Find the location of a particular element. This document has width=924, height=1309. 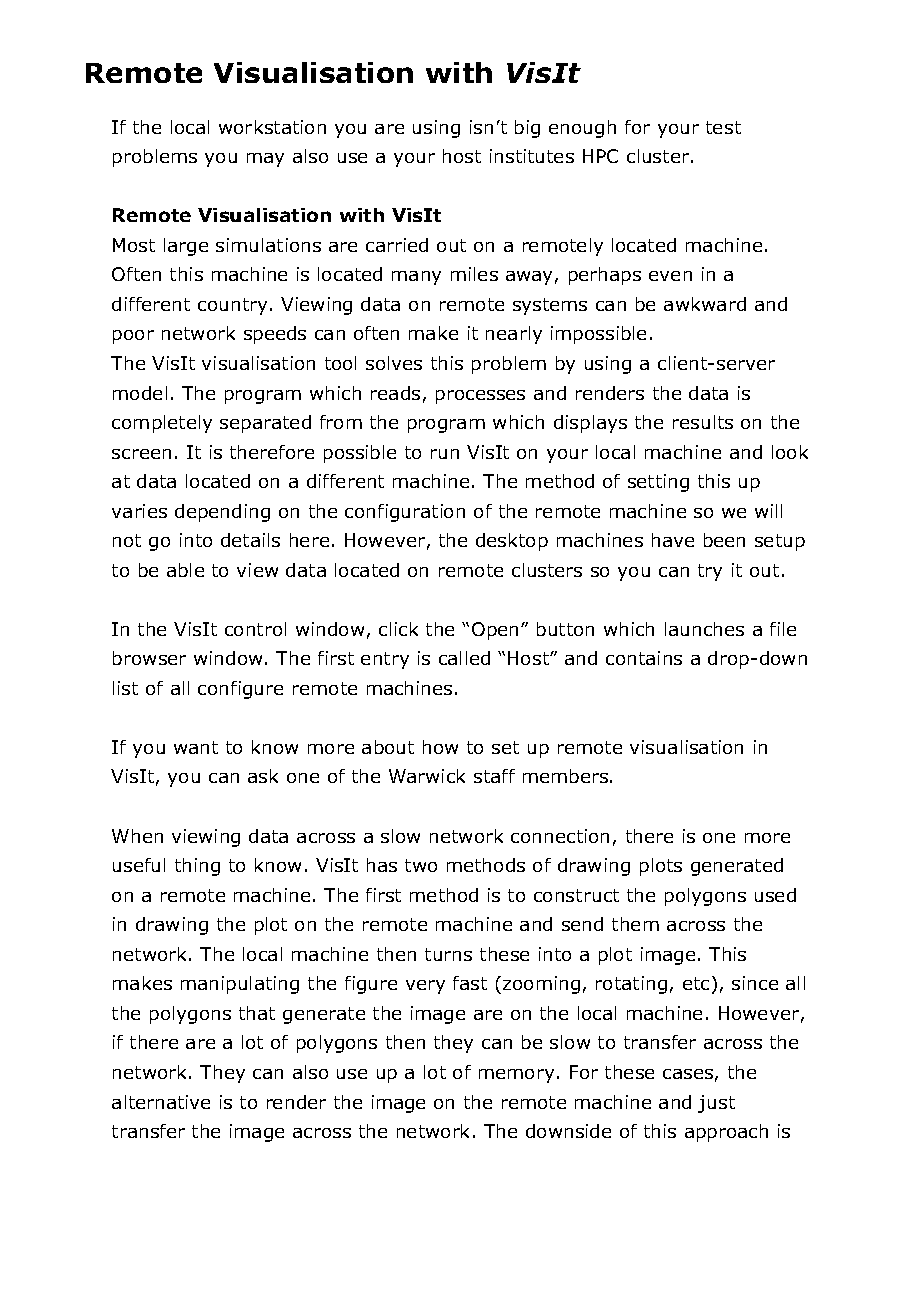

thing is located at coordinates (197, 867).
